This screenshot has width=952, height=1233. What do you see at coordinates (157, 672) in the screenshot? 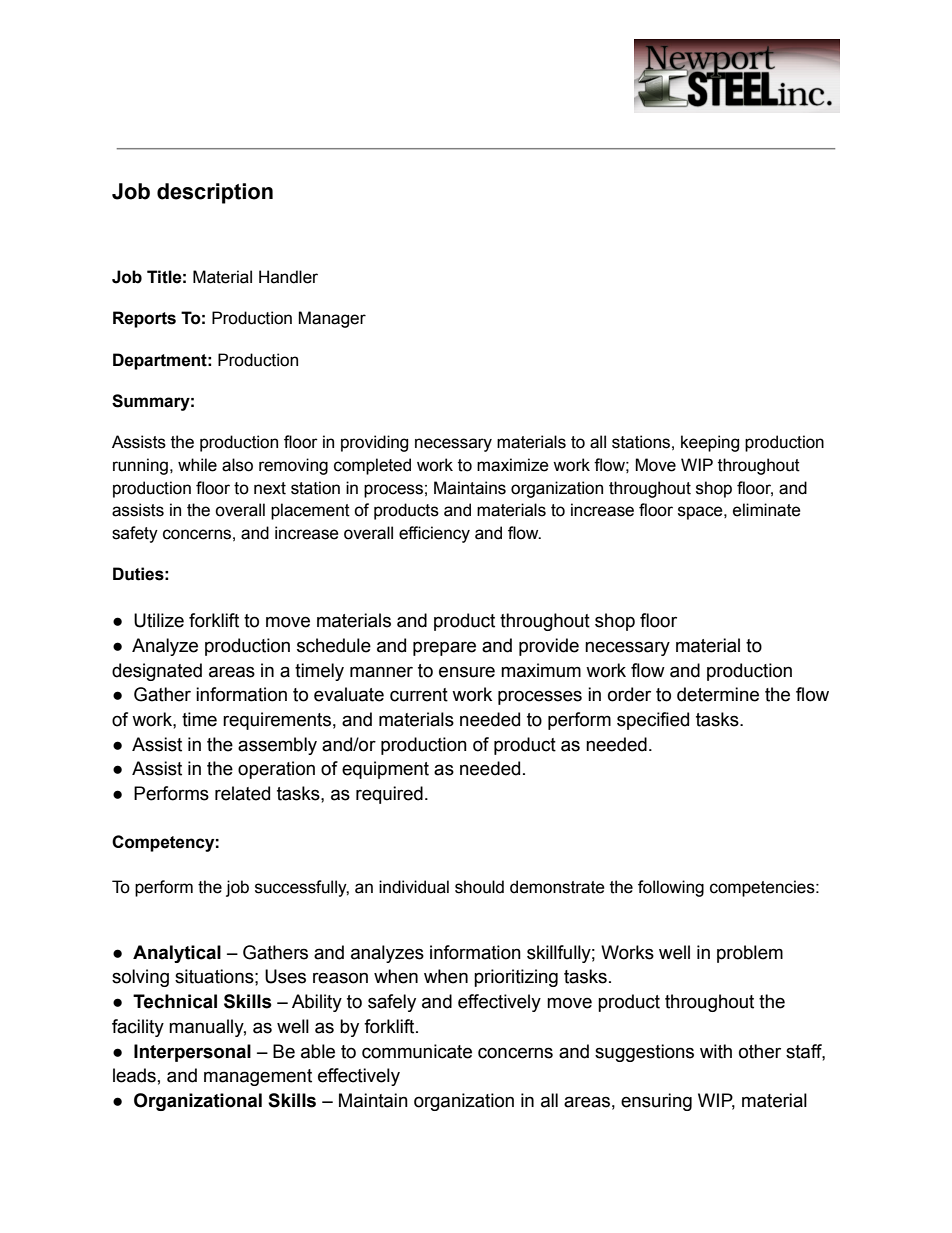
I see `designated` at bounding box center [157, 672].
